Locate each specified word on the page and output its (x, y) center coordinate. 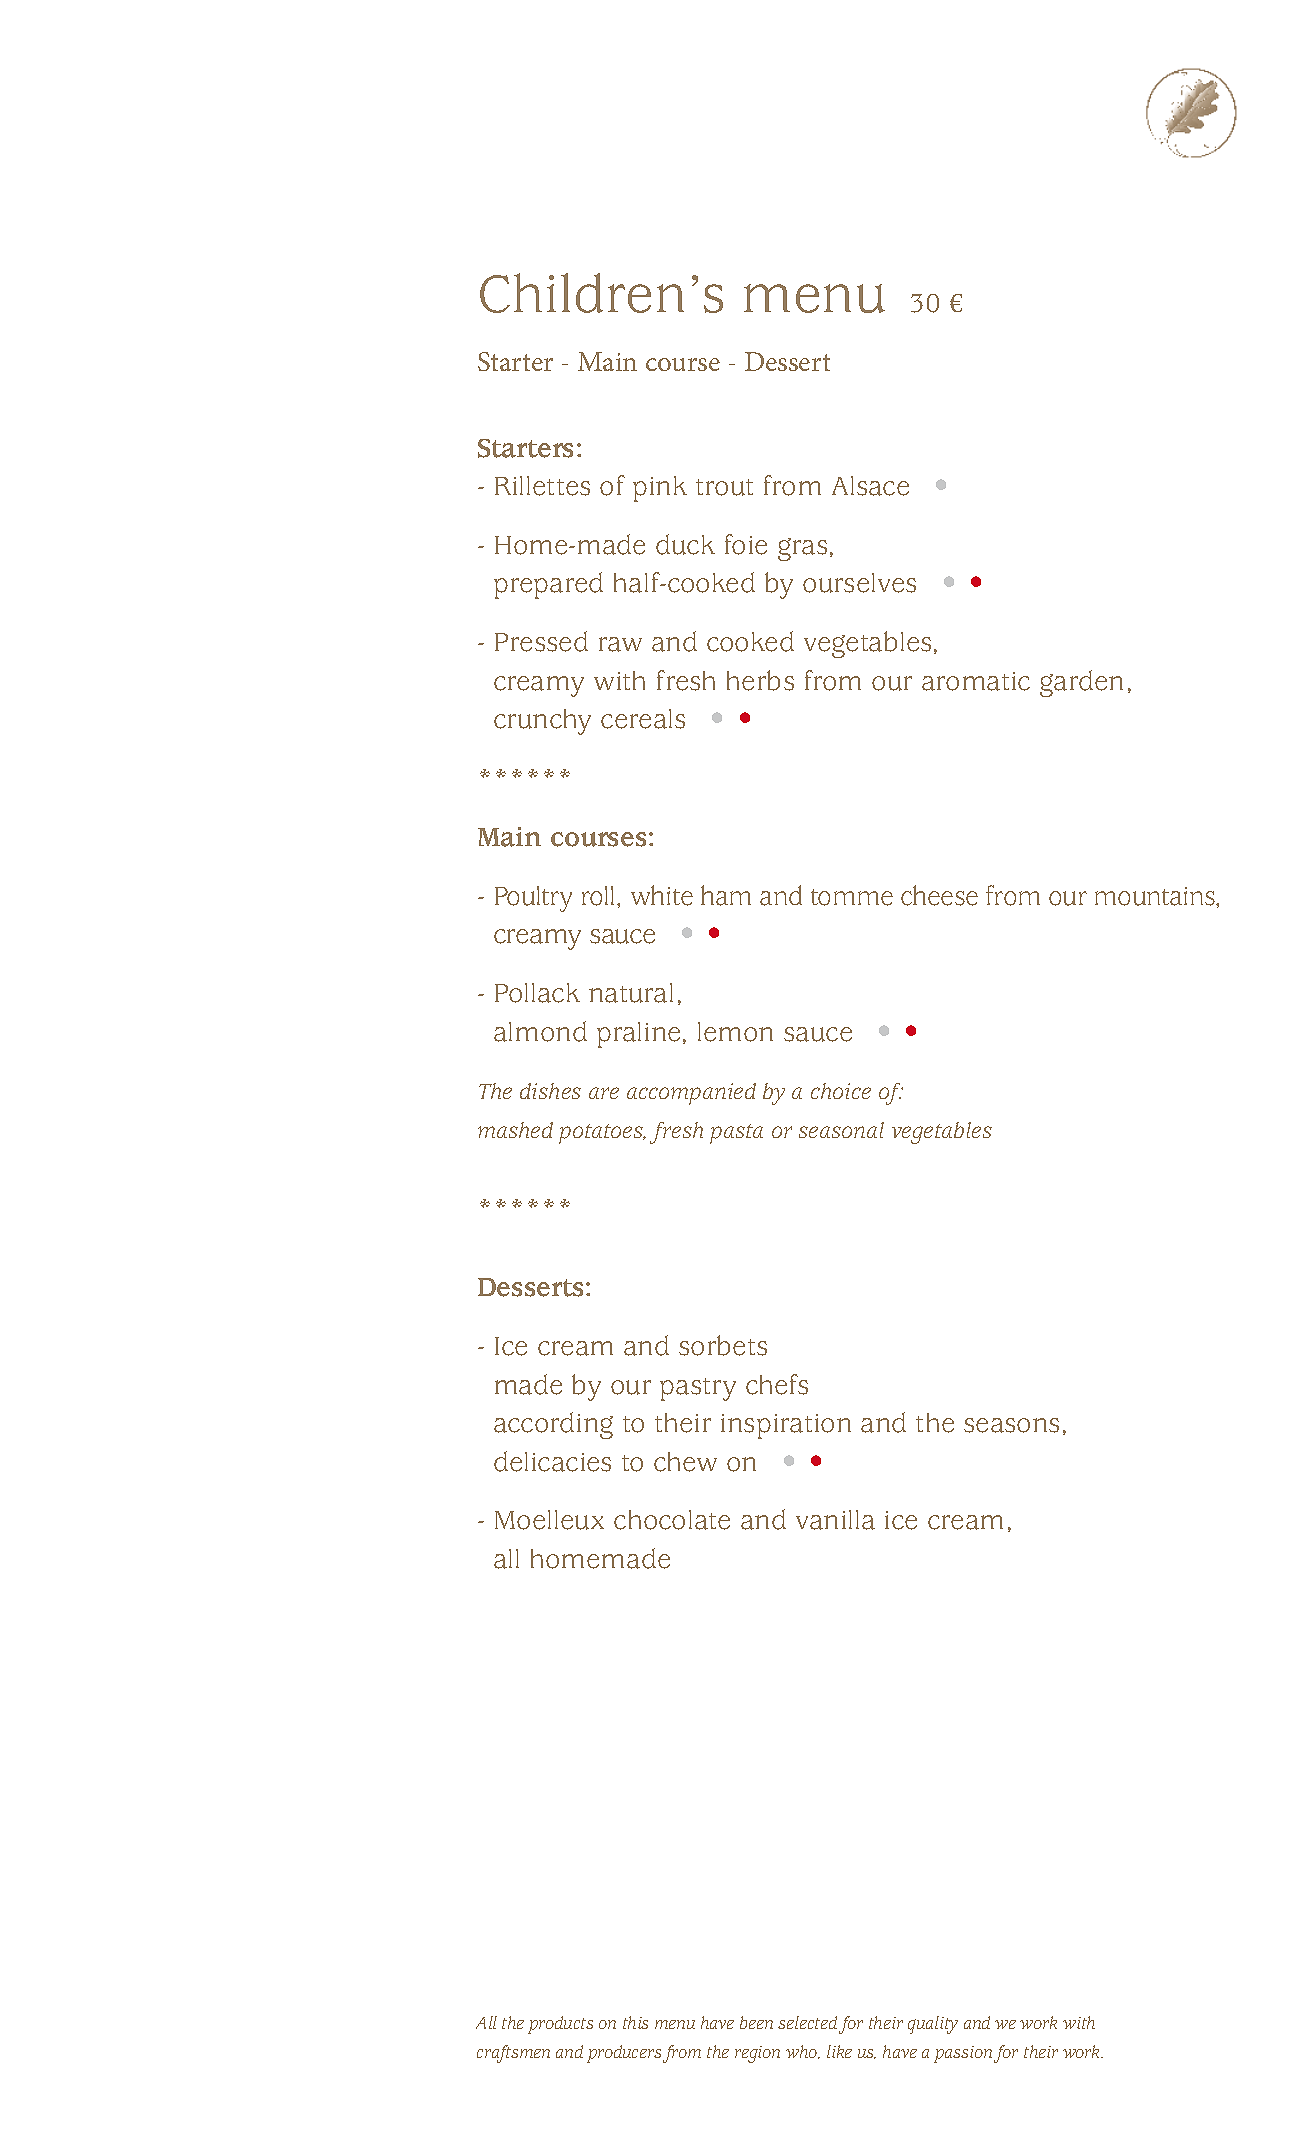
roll (600, 896)
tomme (852, 897)
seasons (1011, 1425)
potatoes (602, 1134)
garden (1081, 683)
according (553, 1425)
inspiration (786, 1426)
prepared (548, 585)
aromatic (976, 681)
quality (933, 2025)
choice (841, 1091)
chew (685, 1462)
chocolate (672, 1520)
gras (802, 549)
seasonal (841, 1130)
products (560, 2025)
